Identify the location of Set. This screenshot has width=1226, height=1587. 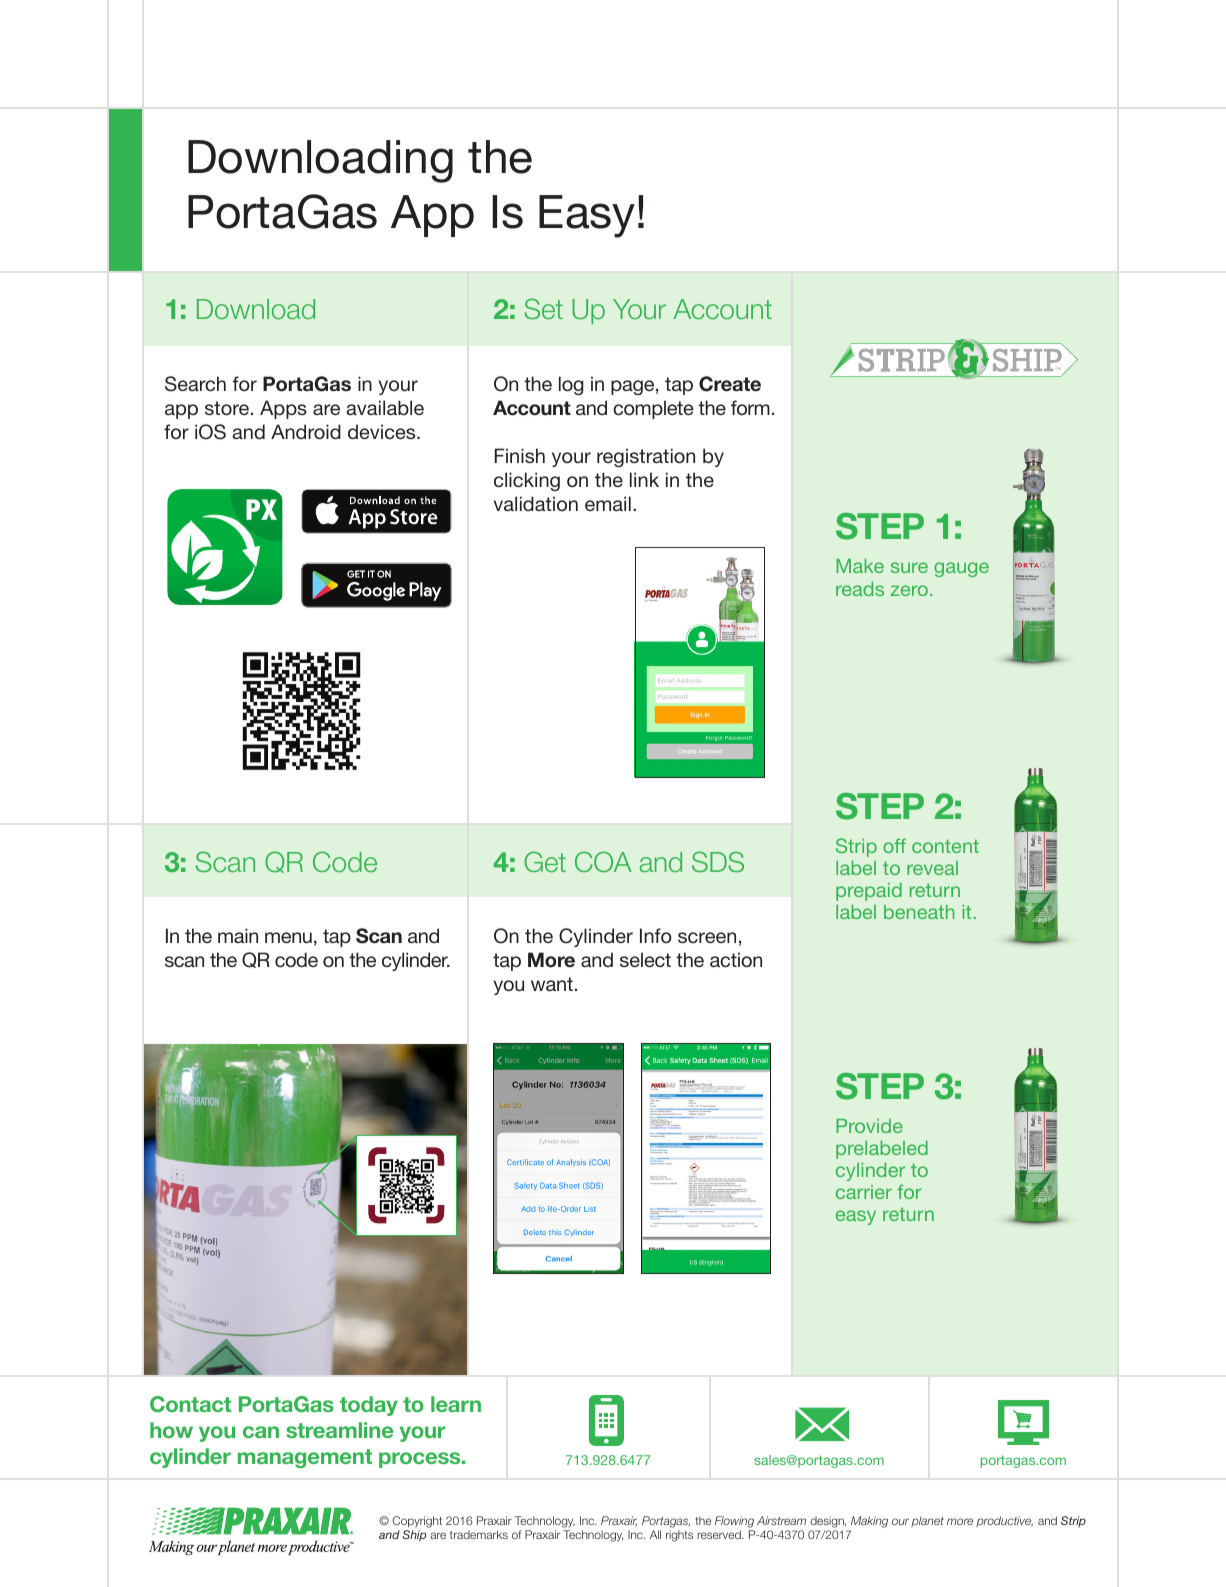
(543, 308).
